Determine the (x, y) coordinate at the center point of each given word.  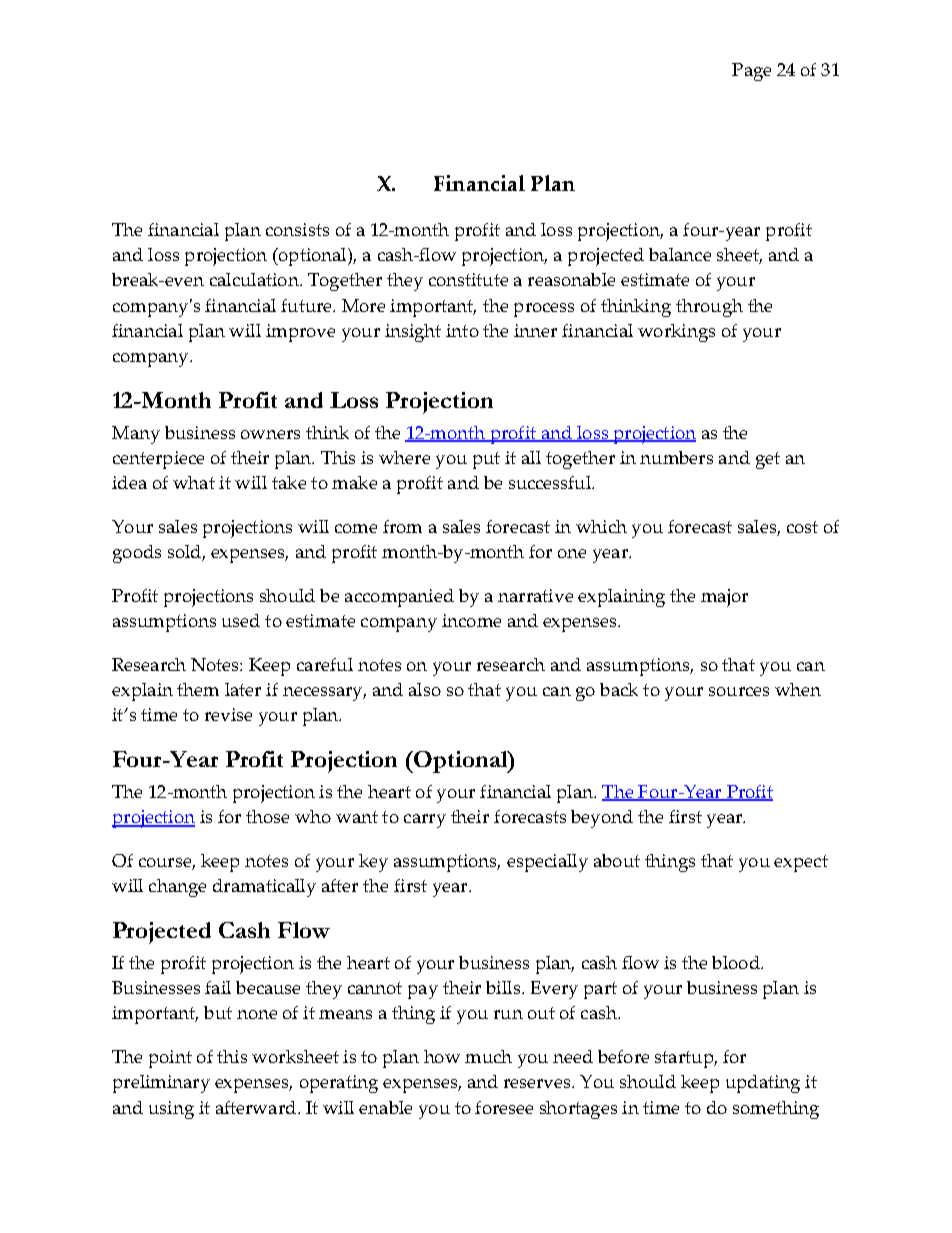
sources (739, 691)
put (486, 460)
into (462, 330)
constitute (468, 279)
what (194, 482)
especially (547, 863)
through (709, 308)
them (198, 689)
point (170, 1059)
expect (801, 863)
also (425, 689)
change (177, 888)
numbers (676, 457)
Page (751, 72)
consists (297, 229)
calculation (255, 279)
